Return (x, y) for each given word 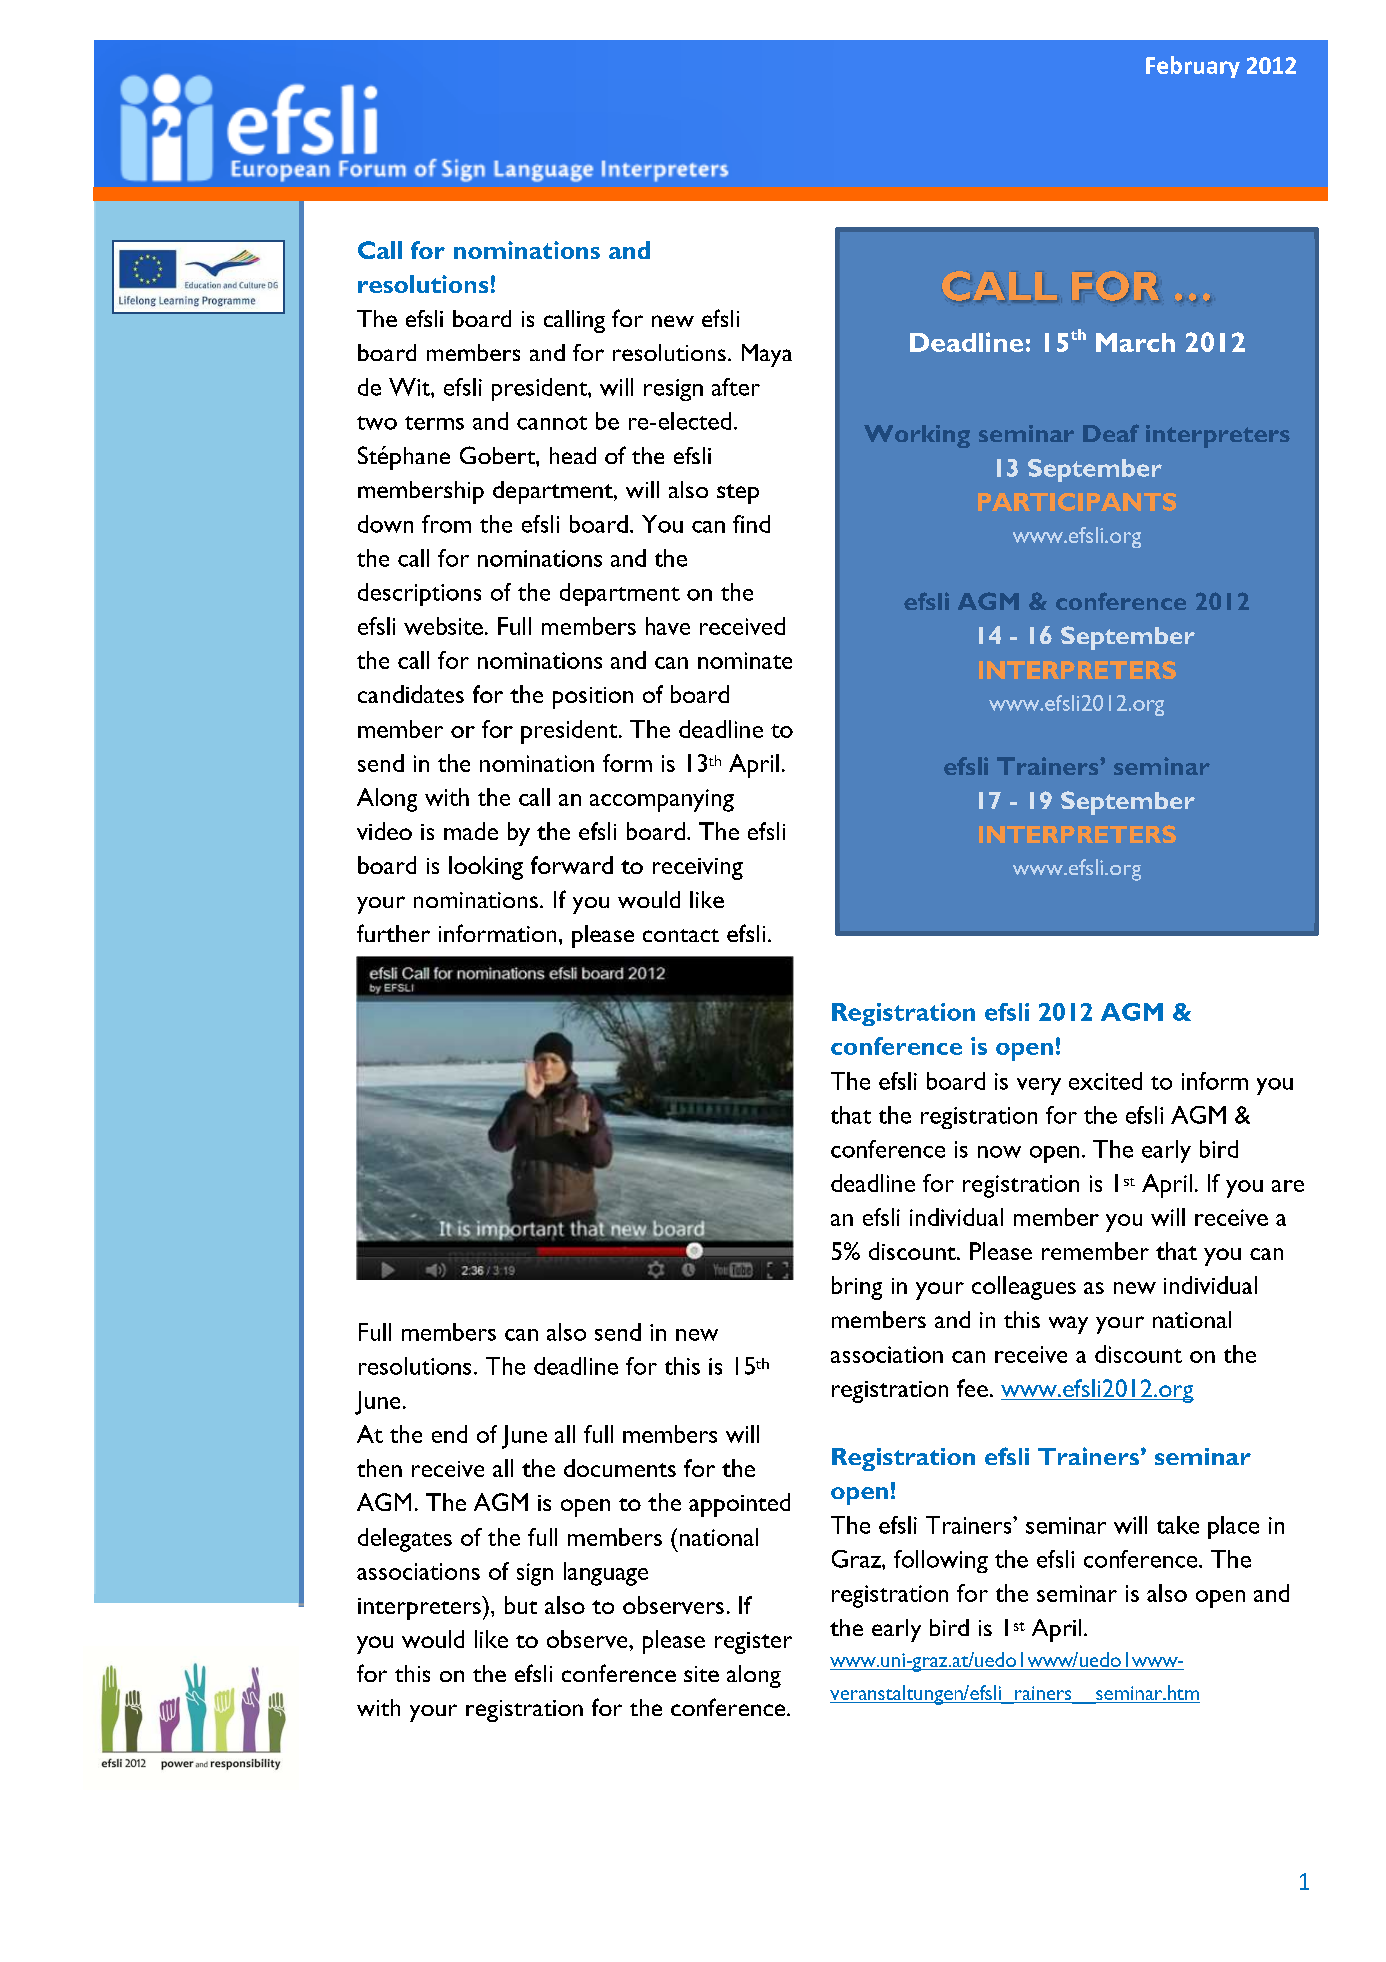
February (1193, 67)
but (521, 1605)
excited (1105, 1081)
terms (434, 423)
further (393, 933)
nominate (745, 660)
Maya (767, 355)
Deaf (1111, 433)
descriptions (419, 594)
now (999, 1152)
